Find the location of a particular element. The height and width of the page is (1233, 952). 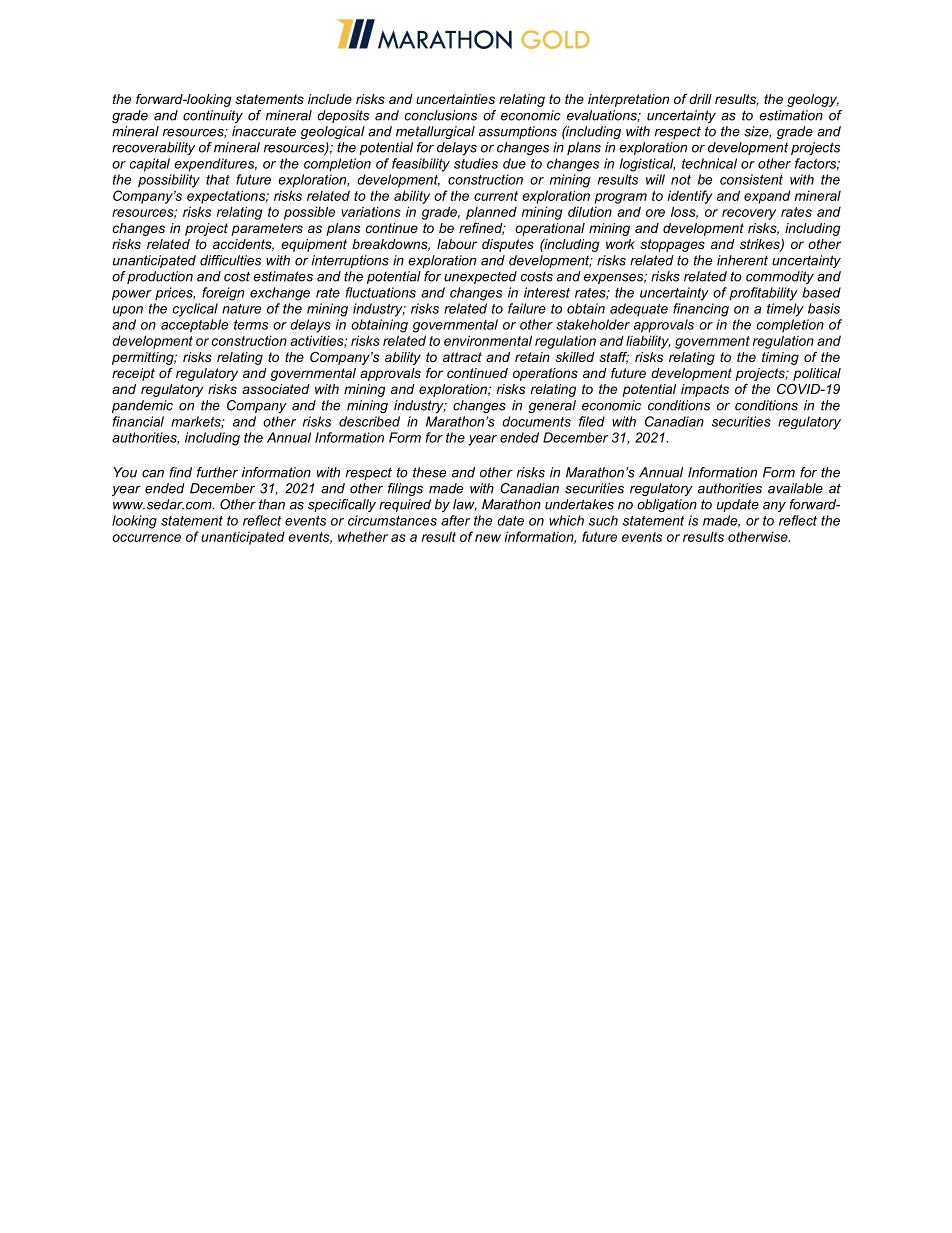

impacts is located at coordinates (705, 390).
